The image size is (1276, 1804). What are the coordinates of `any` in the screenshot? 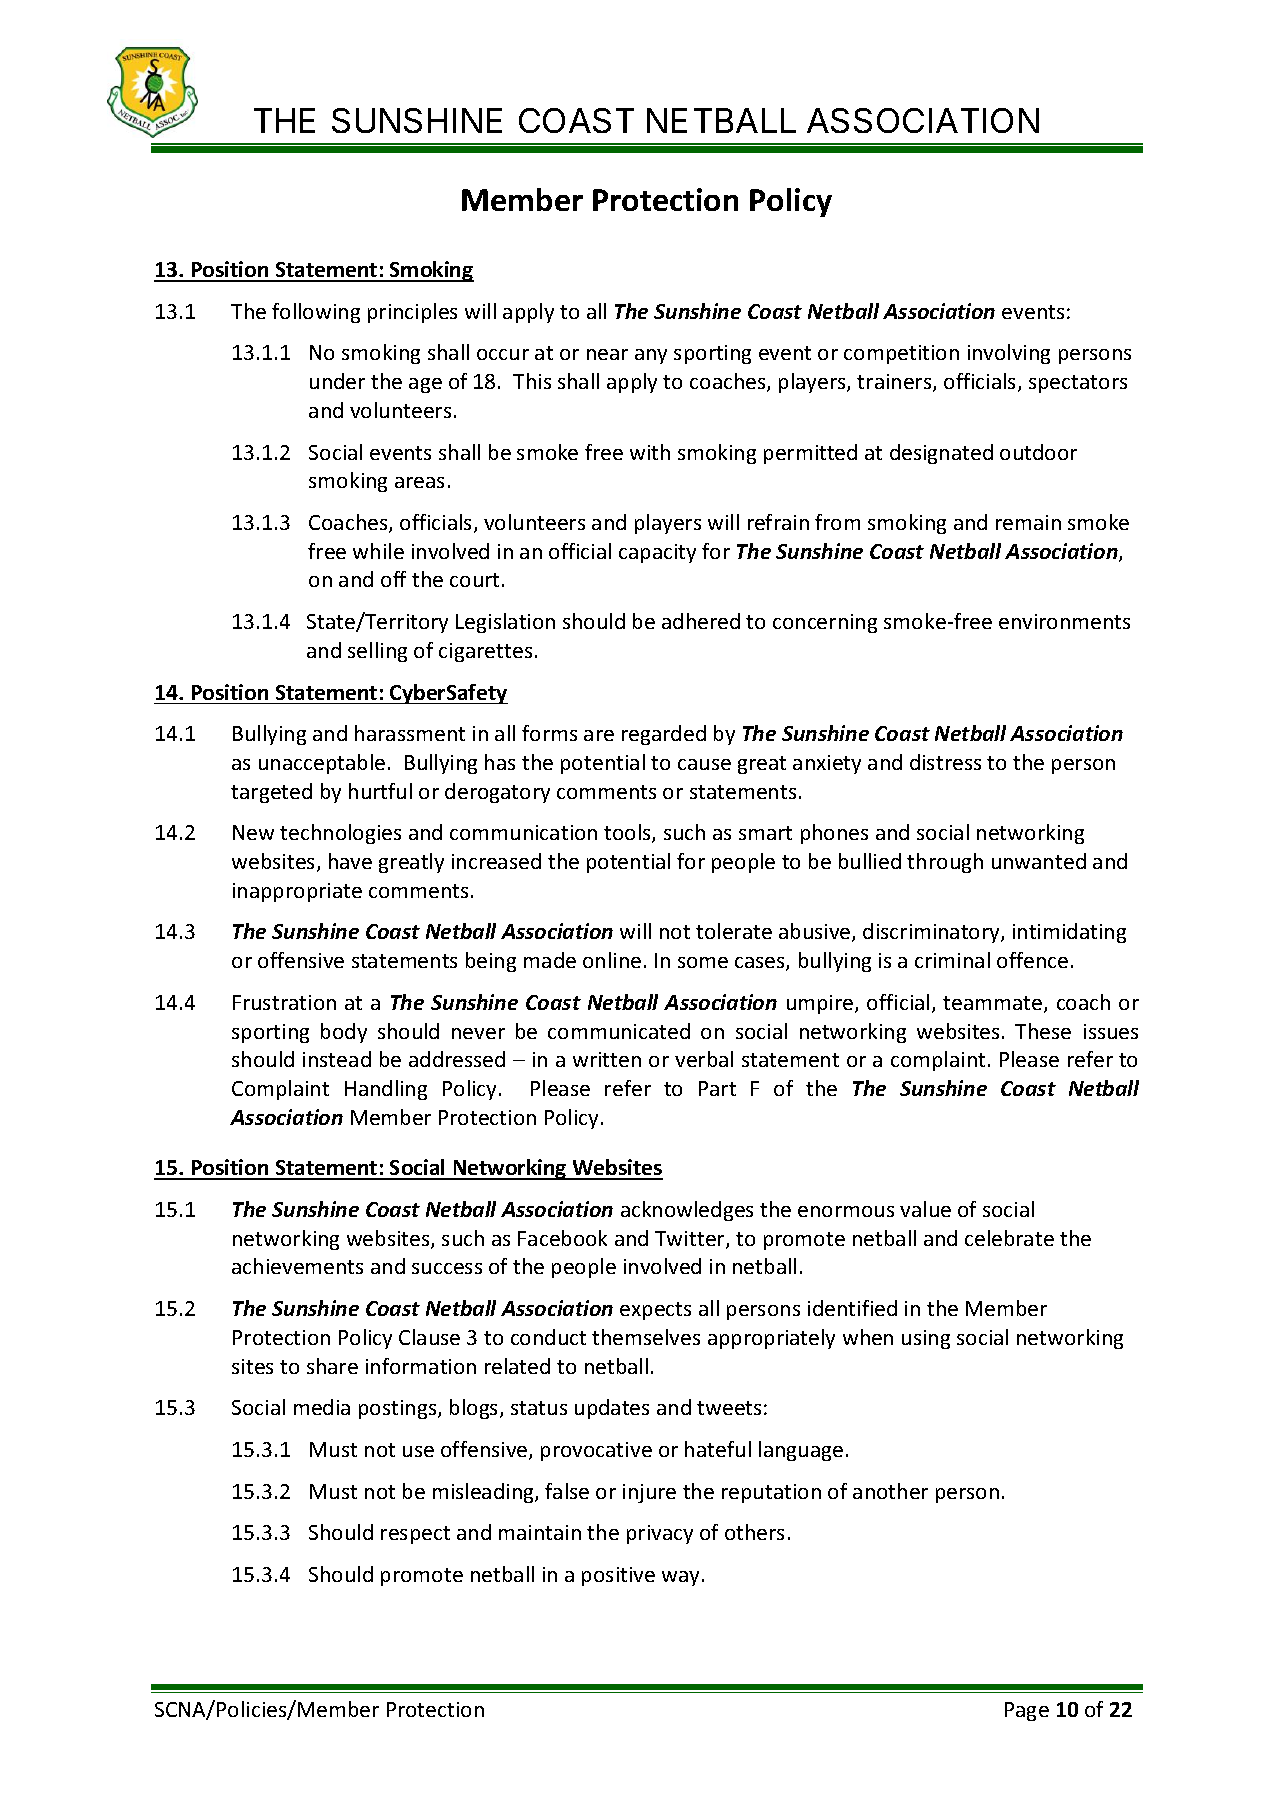 It's located at (651, 356).
